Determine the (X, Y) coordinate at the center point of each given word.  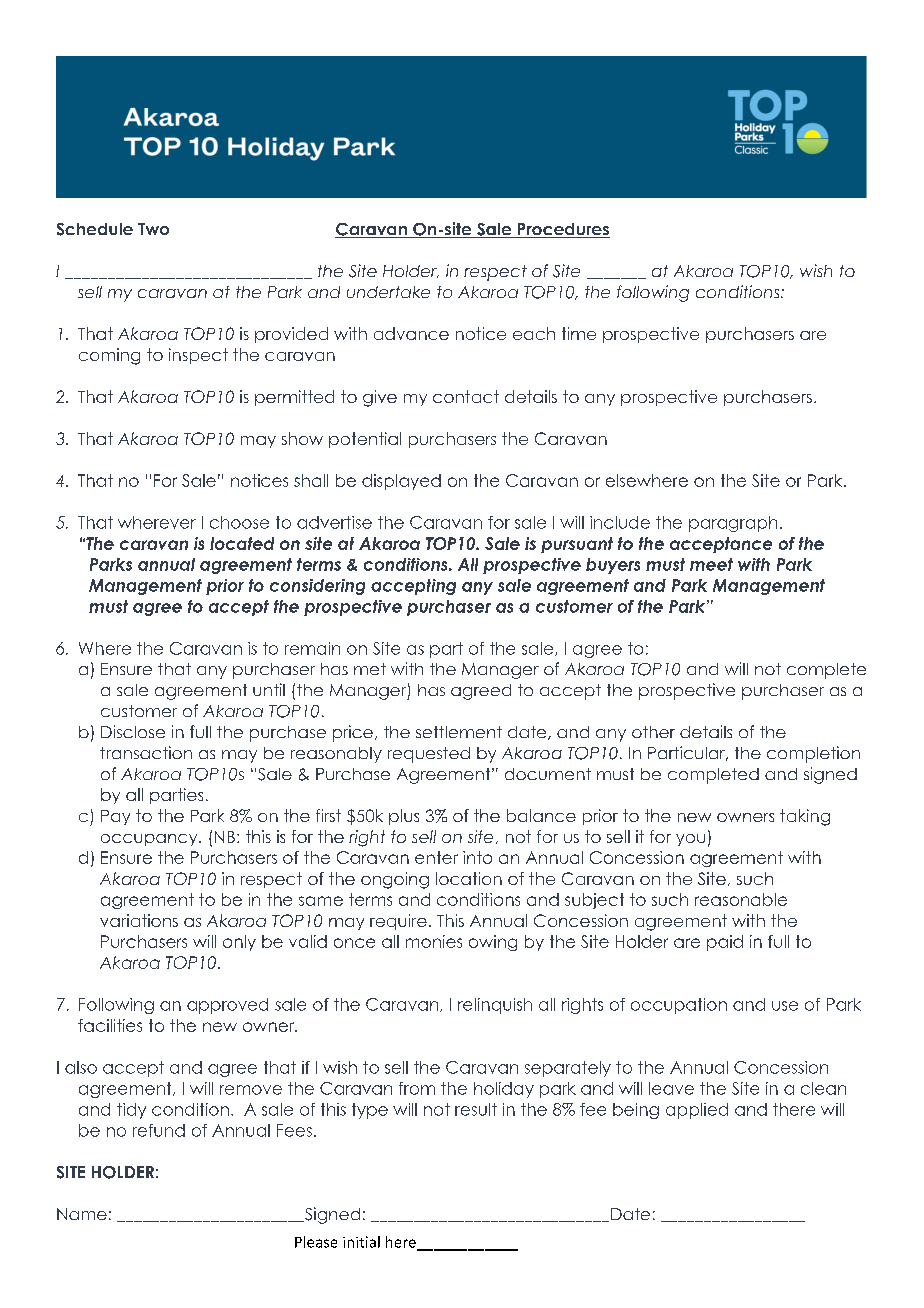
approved (227, 1006)
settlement (459, 732)
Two (153, 229)
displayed (401, 482)
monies (434, 941)
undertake (388, 292)
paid (725, 943)
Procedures (562, 230)
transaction (146, 752)
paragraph (733, 524)
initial (361, 1242)
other (653, 732)
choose (239, 522)
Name (82, 1214)
